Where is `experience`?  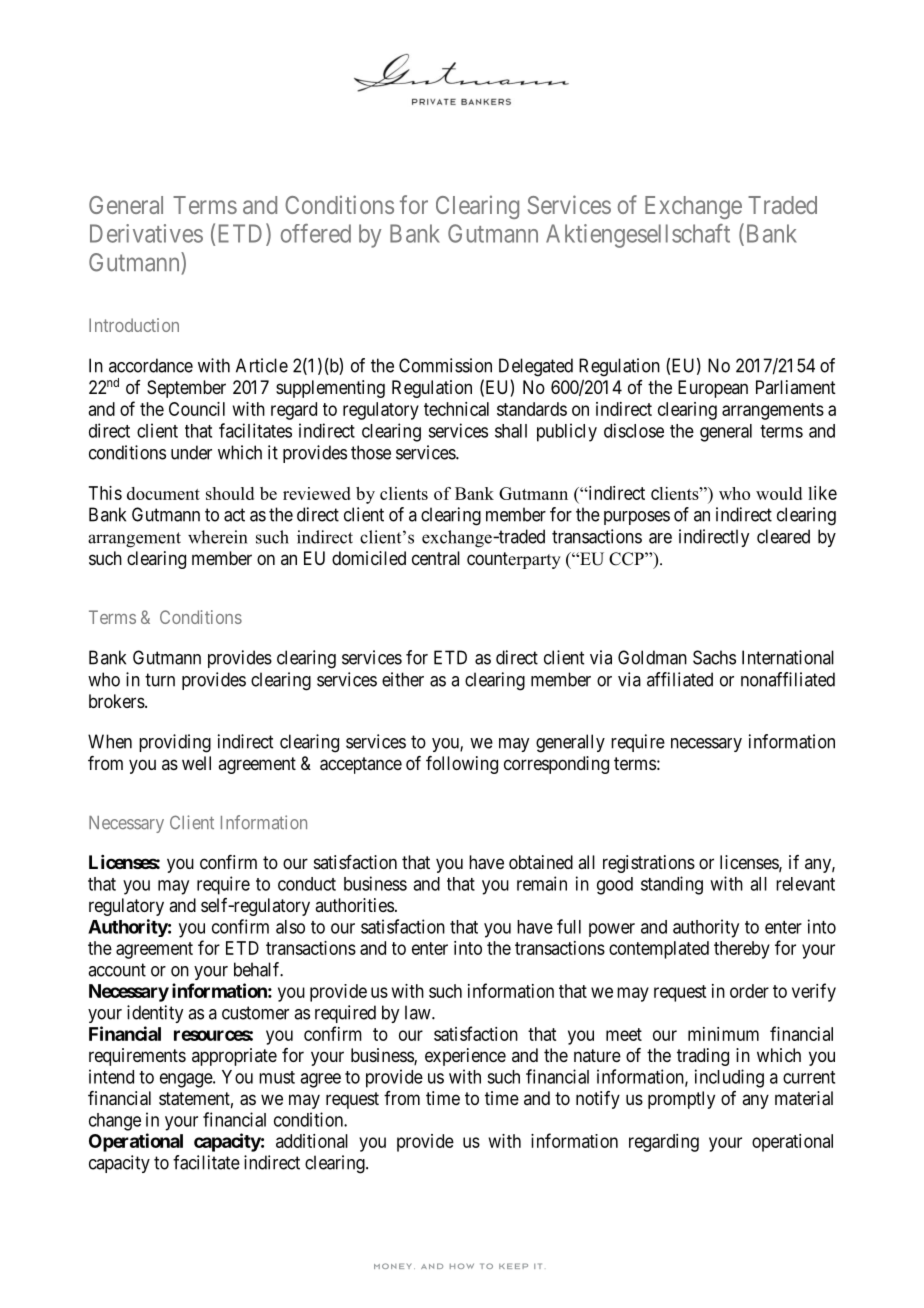
experience is located at coordinates (465, 1057).
